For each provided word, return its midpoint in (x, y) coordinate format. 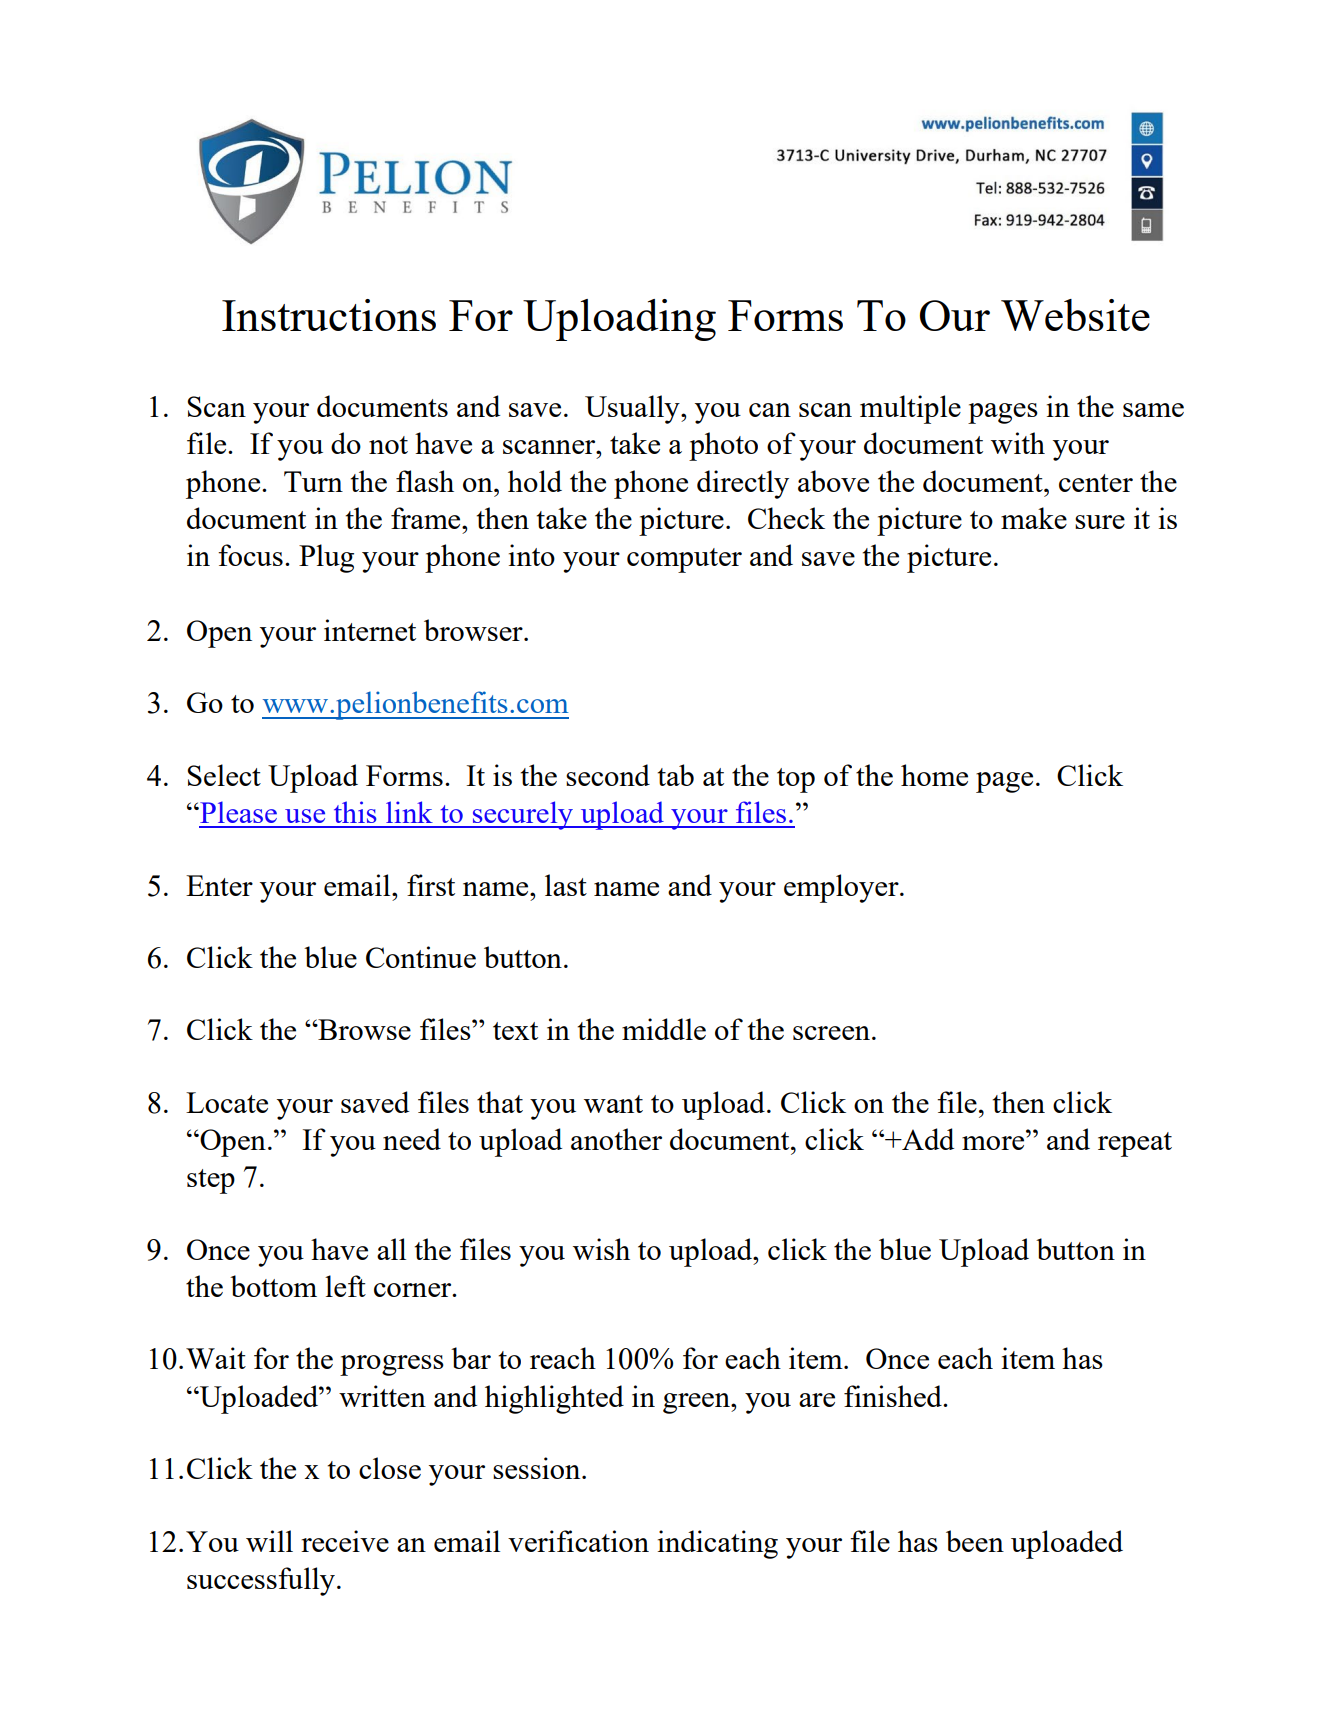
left (345, 1286)
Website (1075, 315)
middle (664, 1029)
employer (842, 888)
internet (370, 630)
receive (345, 1541)
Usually (633, 409)
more (993, 1143)
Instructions (329, 315)
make (1034, 518)
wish (601, 1249)
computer (684, 560)
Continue (421, 957)
